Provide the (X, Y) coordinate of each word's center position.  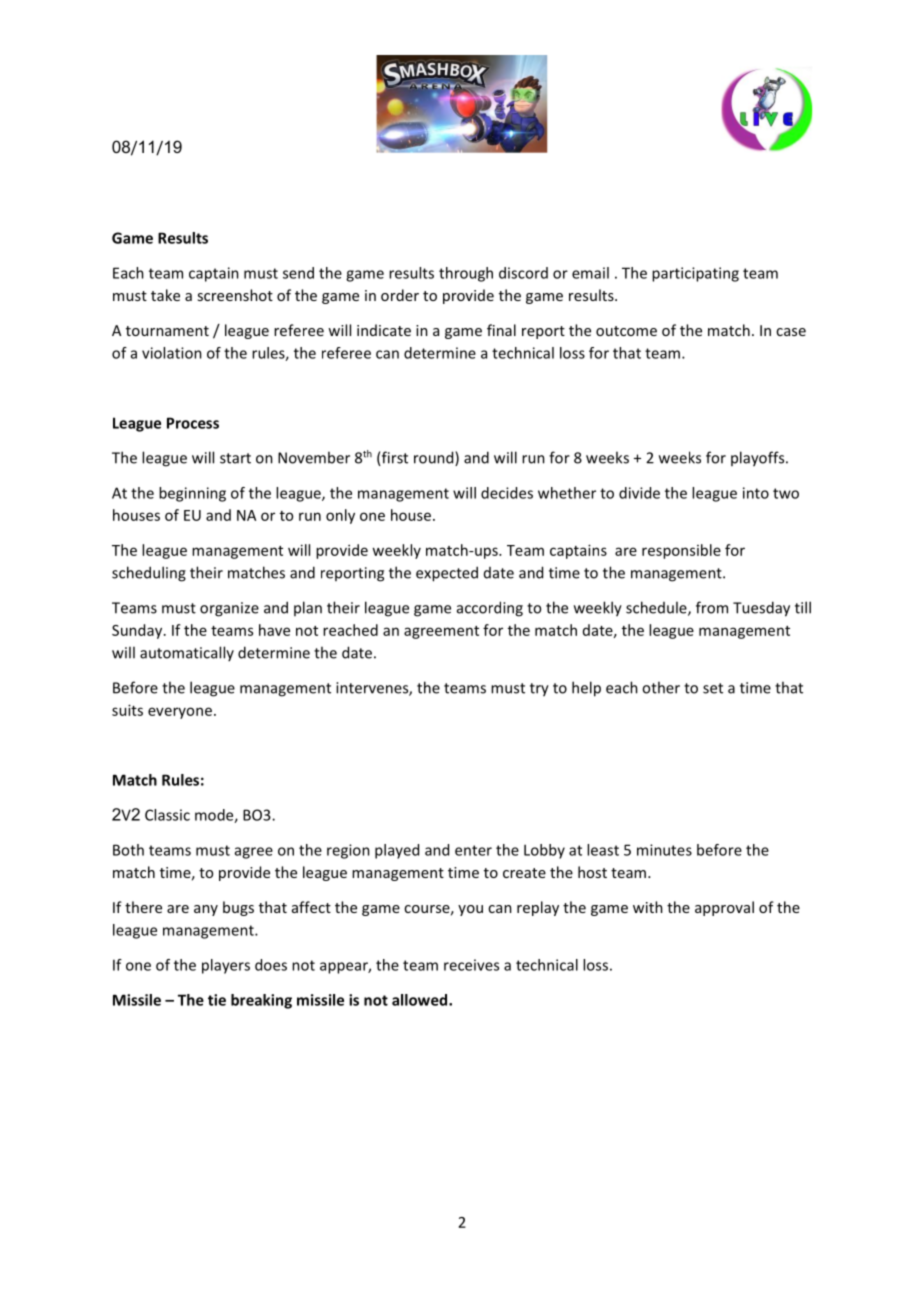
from (712, 607)
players (226, 966)
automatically (187, 653)
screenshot (235, 295)
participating (695, 274)
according (490, 609)
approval (724, 908)
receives (471, 965)
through (466, 274)
